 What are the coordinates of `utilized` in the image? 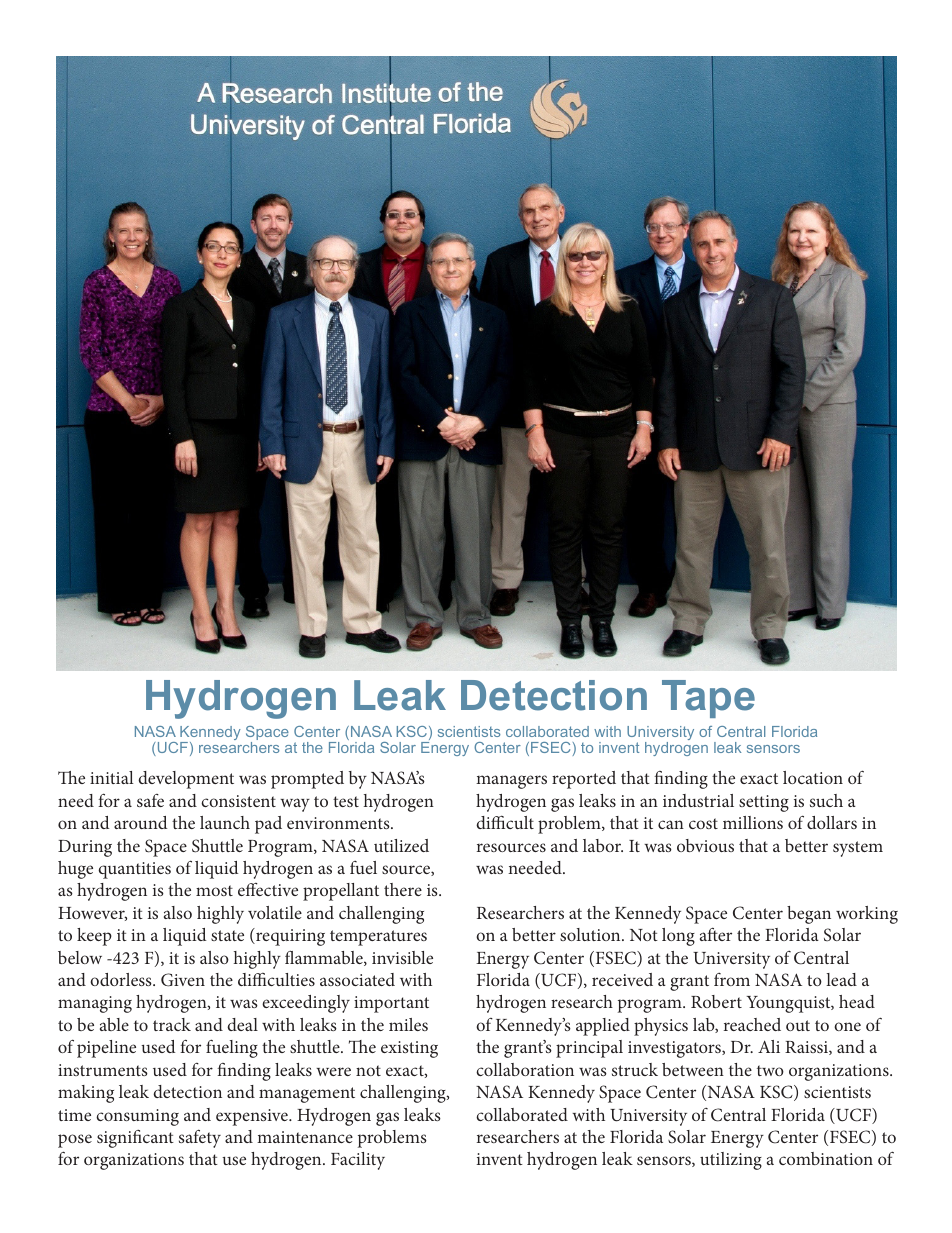 It's located at (401, 845).
